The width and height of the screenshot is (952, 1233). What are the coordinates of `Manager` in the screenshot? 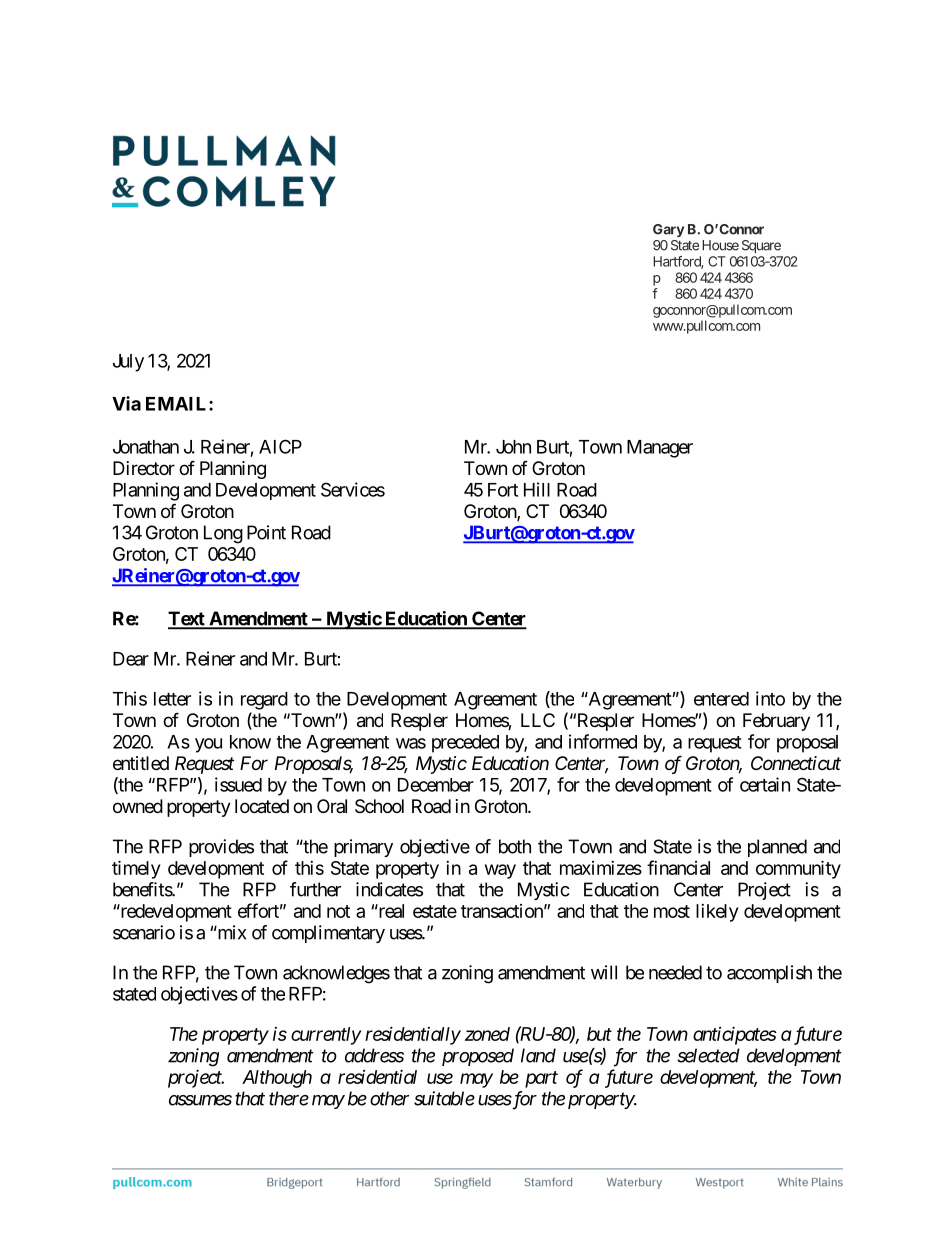 It's located at (660, 449).
